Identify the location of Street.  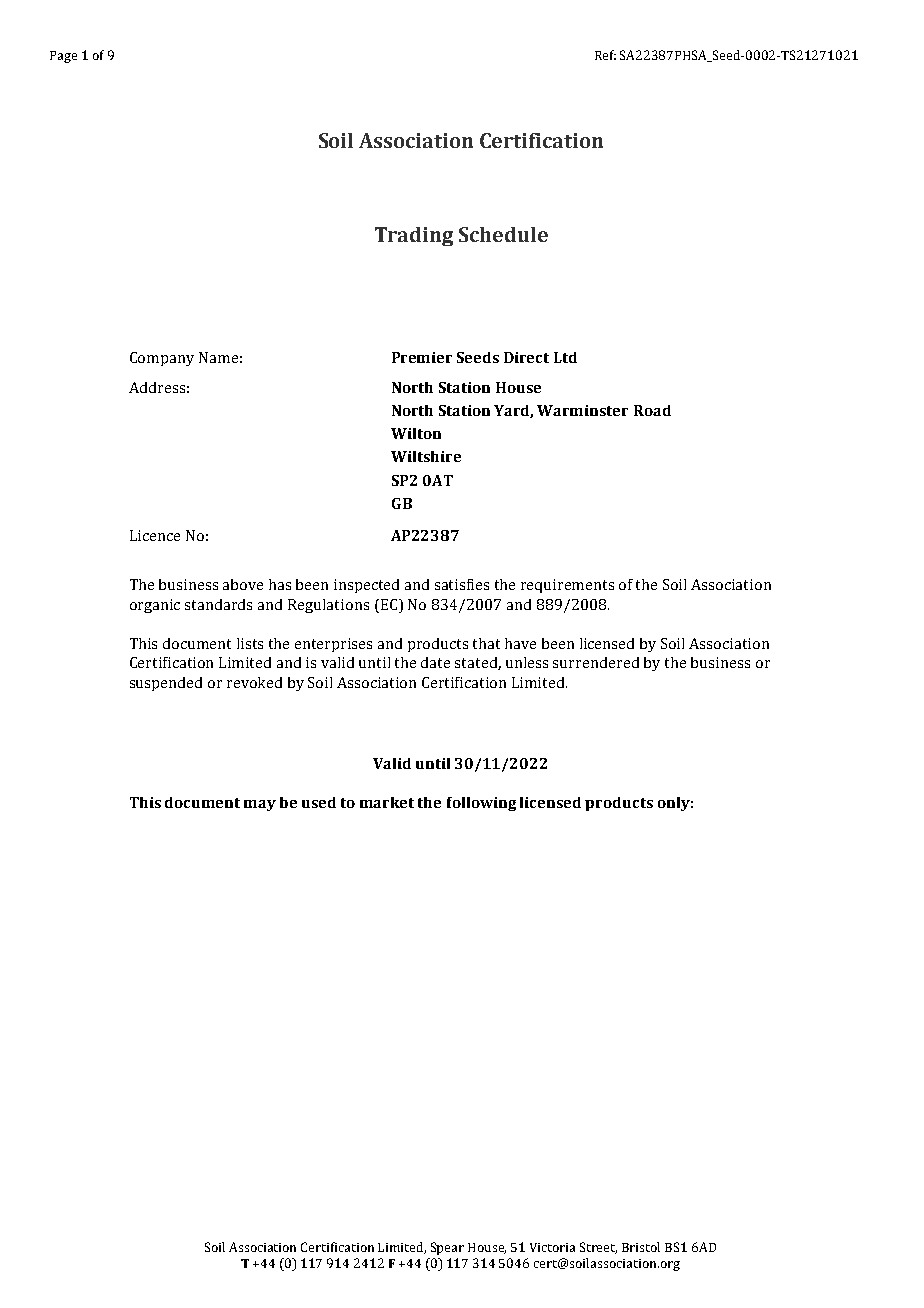
(598, 1248).
